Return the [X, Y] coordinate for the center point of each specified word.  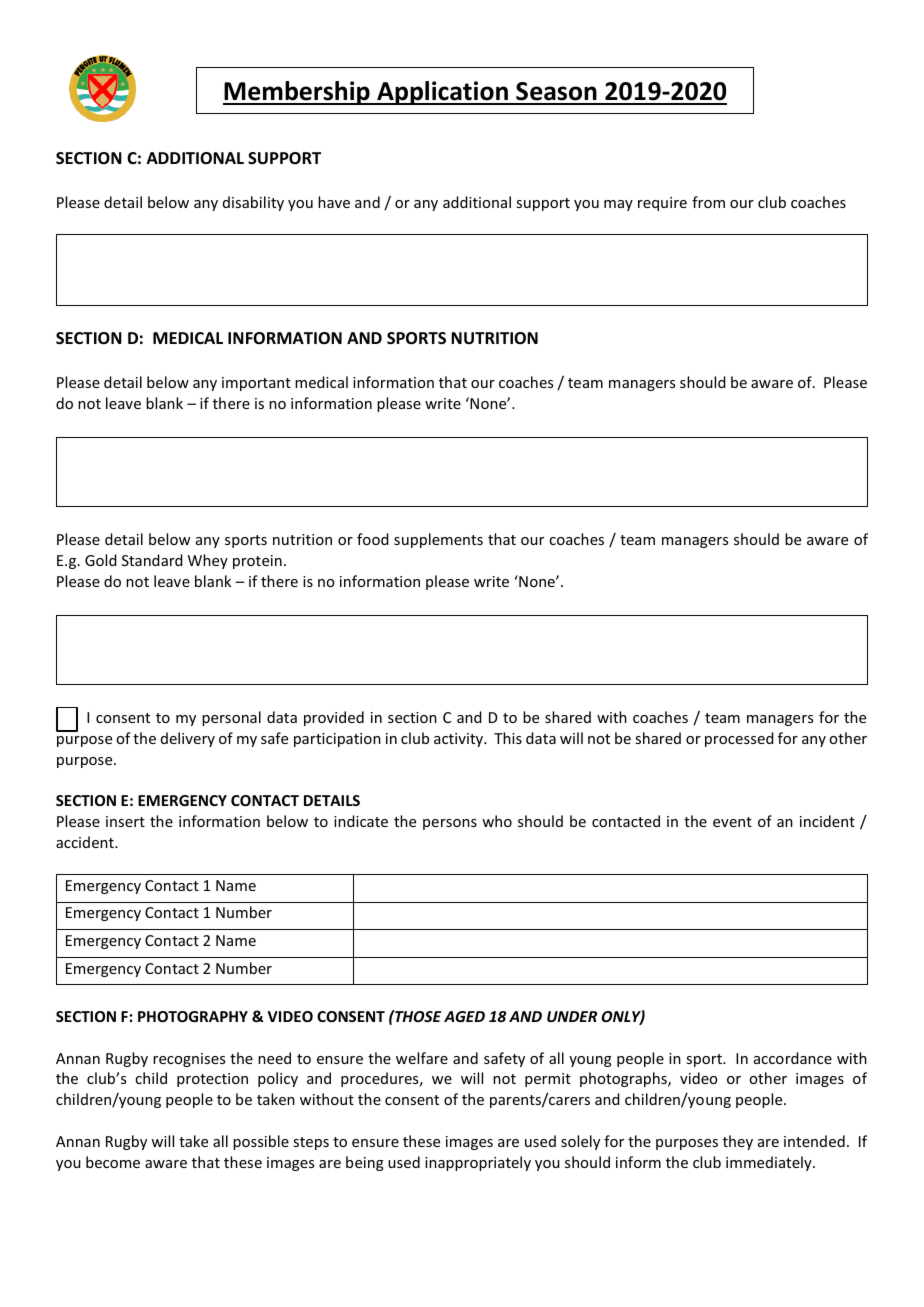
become [113, 1162]
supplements [438, 540]
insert [125, 821]
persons [450, 824]
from [708, 202]
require [662, 204]
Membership [297, 93]
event [732, 822]
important [256, 384]
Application [442, 93]
